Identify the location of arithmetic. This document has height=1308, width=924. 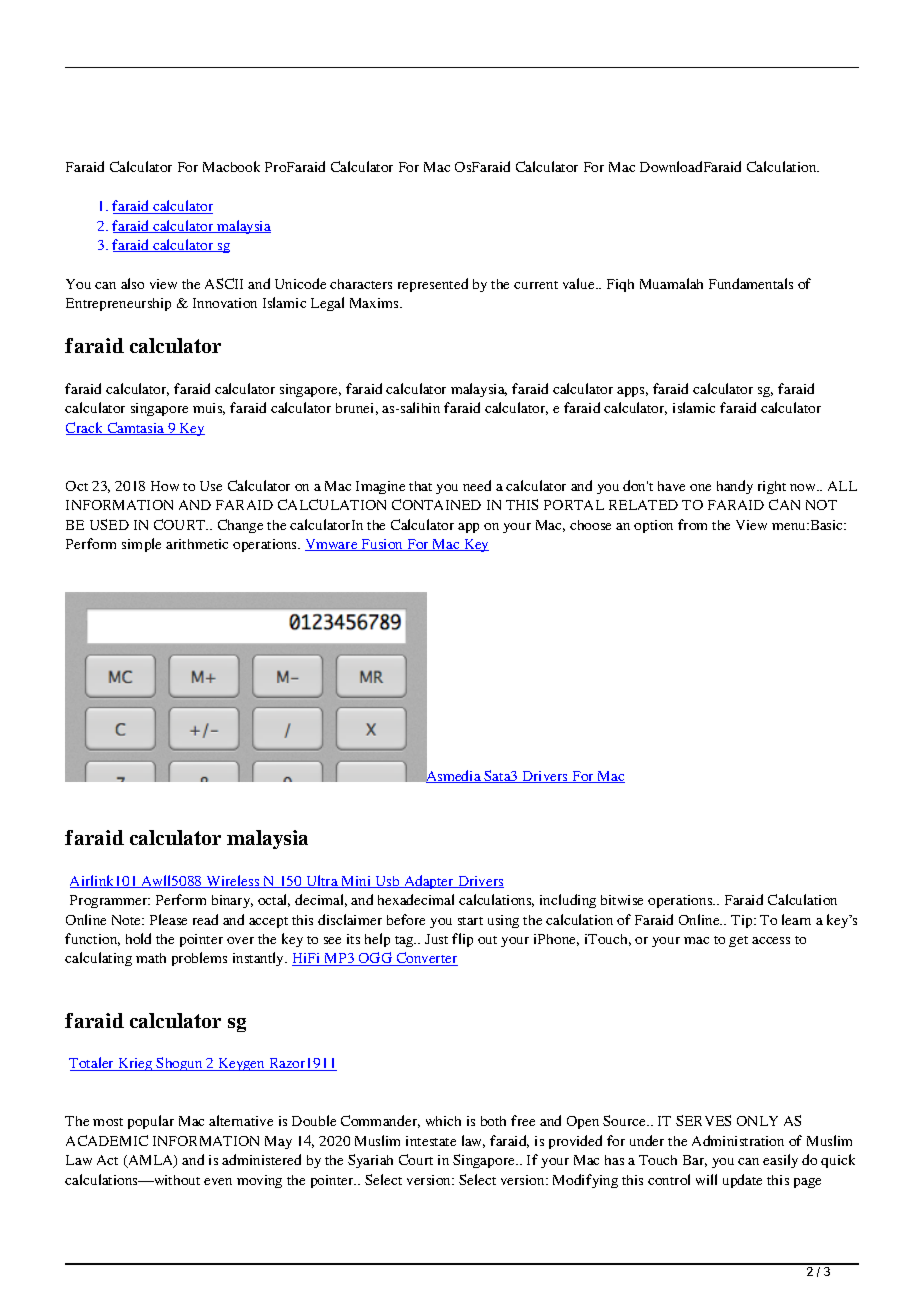
(197, 544).
